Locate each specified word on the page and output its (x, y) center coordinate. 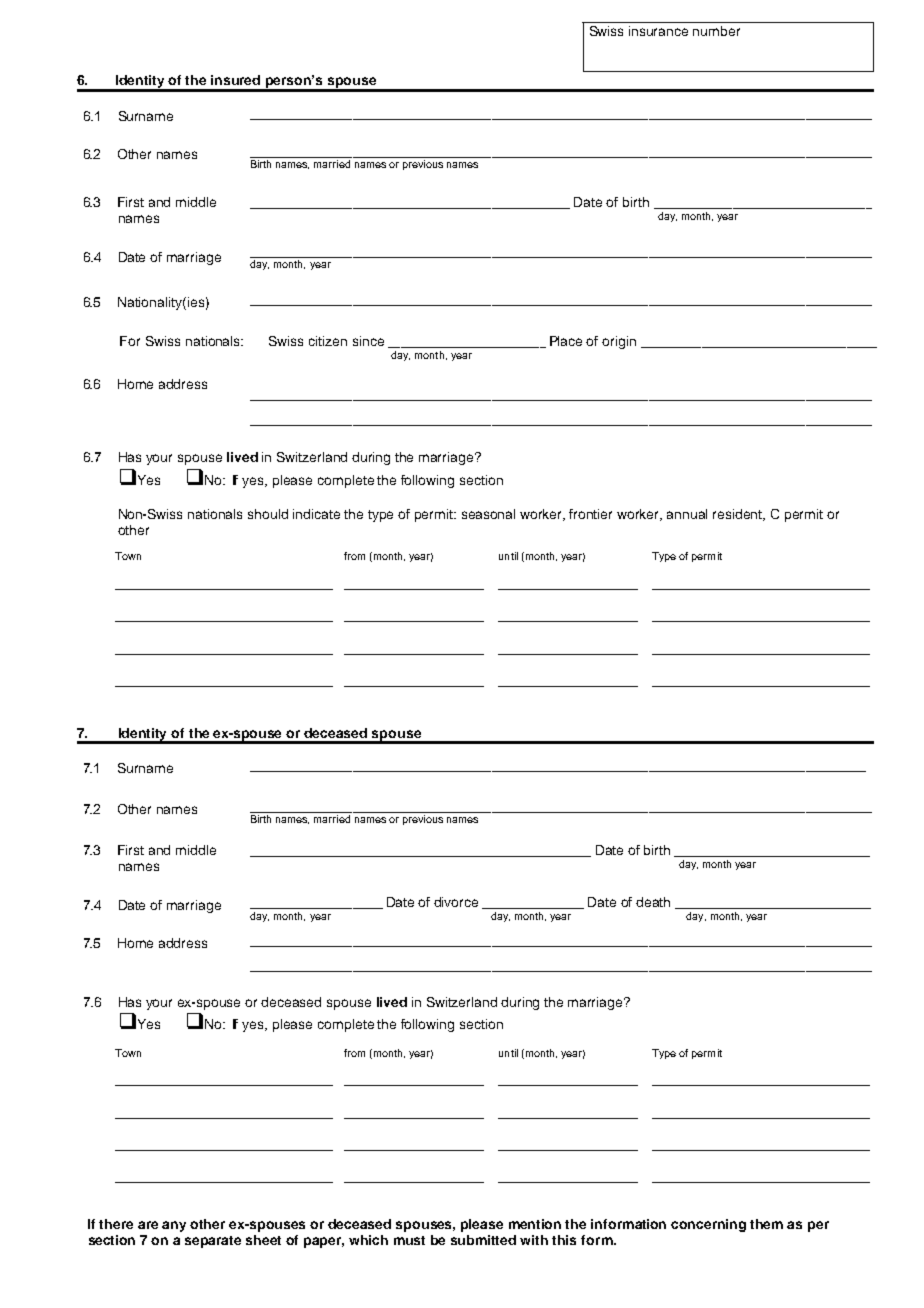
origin (619, 342)
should (268, 514)
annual (687, 514)
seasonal (488, 514)
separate (213, 1242)
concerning (708, 1225)
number (716, 31)
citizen (328, 341)
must (409, 1240)
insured (235, 80)
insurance (658, 31)
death (653, 902)
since (368, 341)
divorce (456, 902)
